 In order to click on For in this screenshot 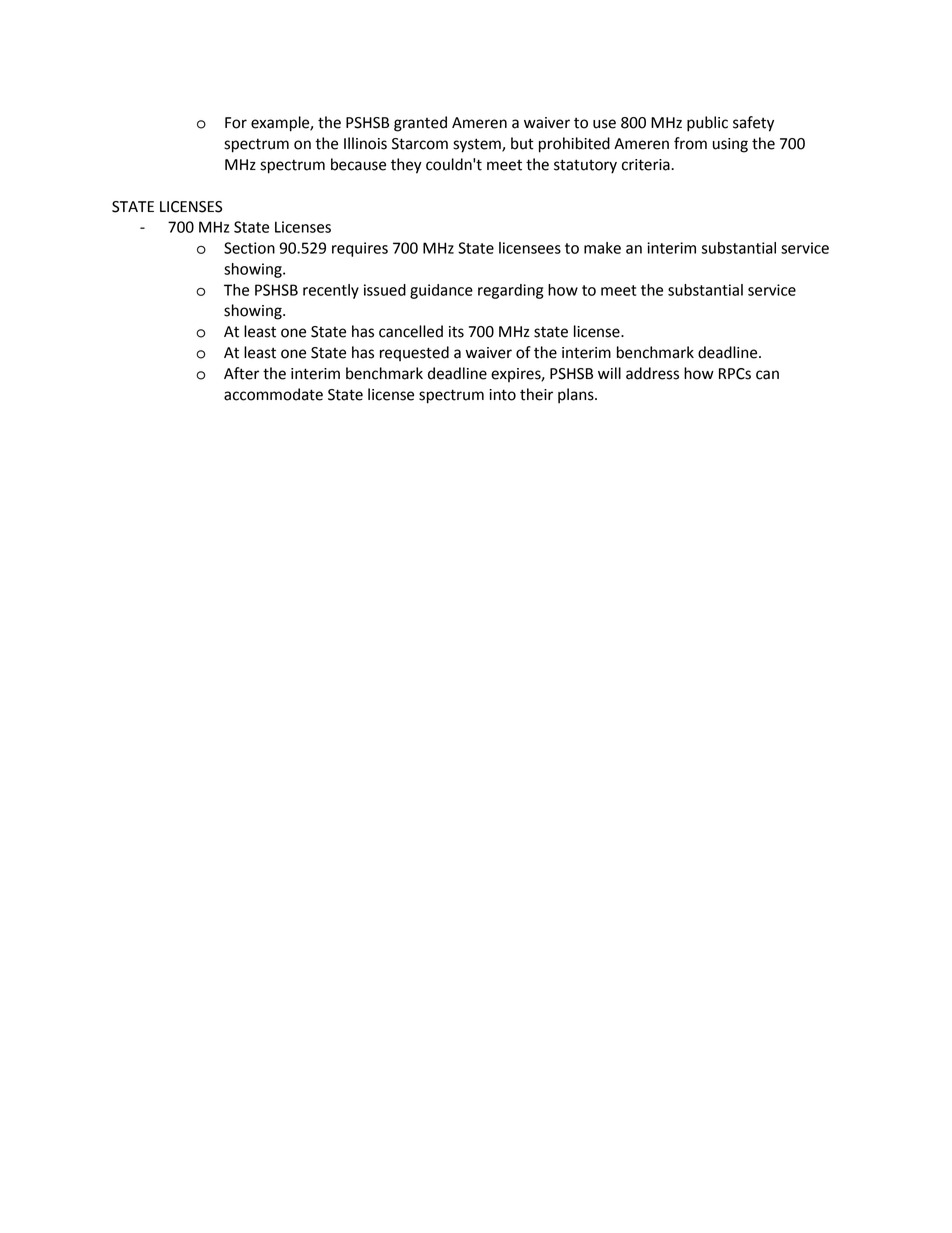, I will do `click(236, 123)`.
